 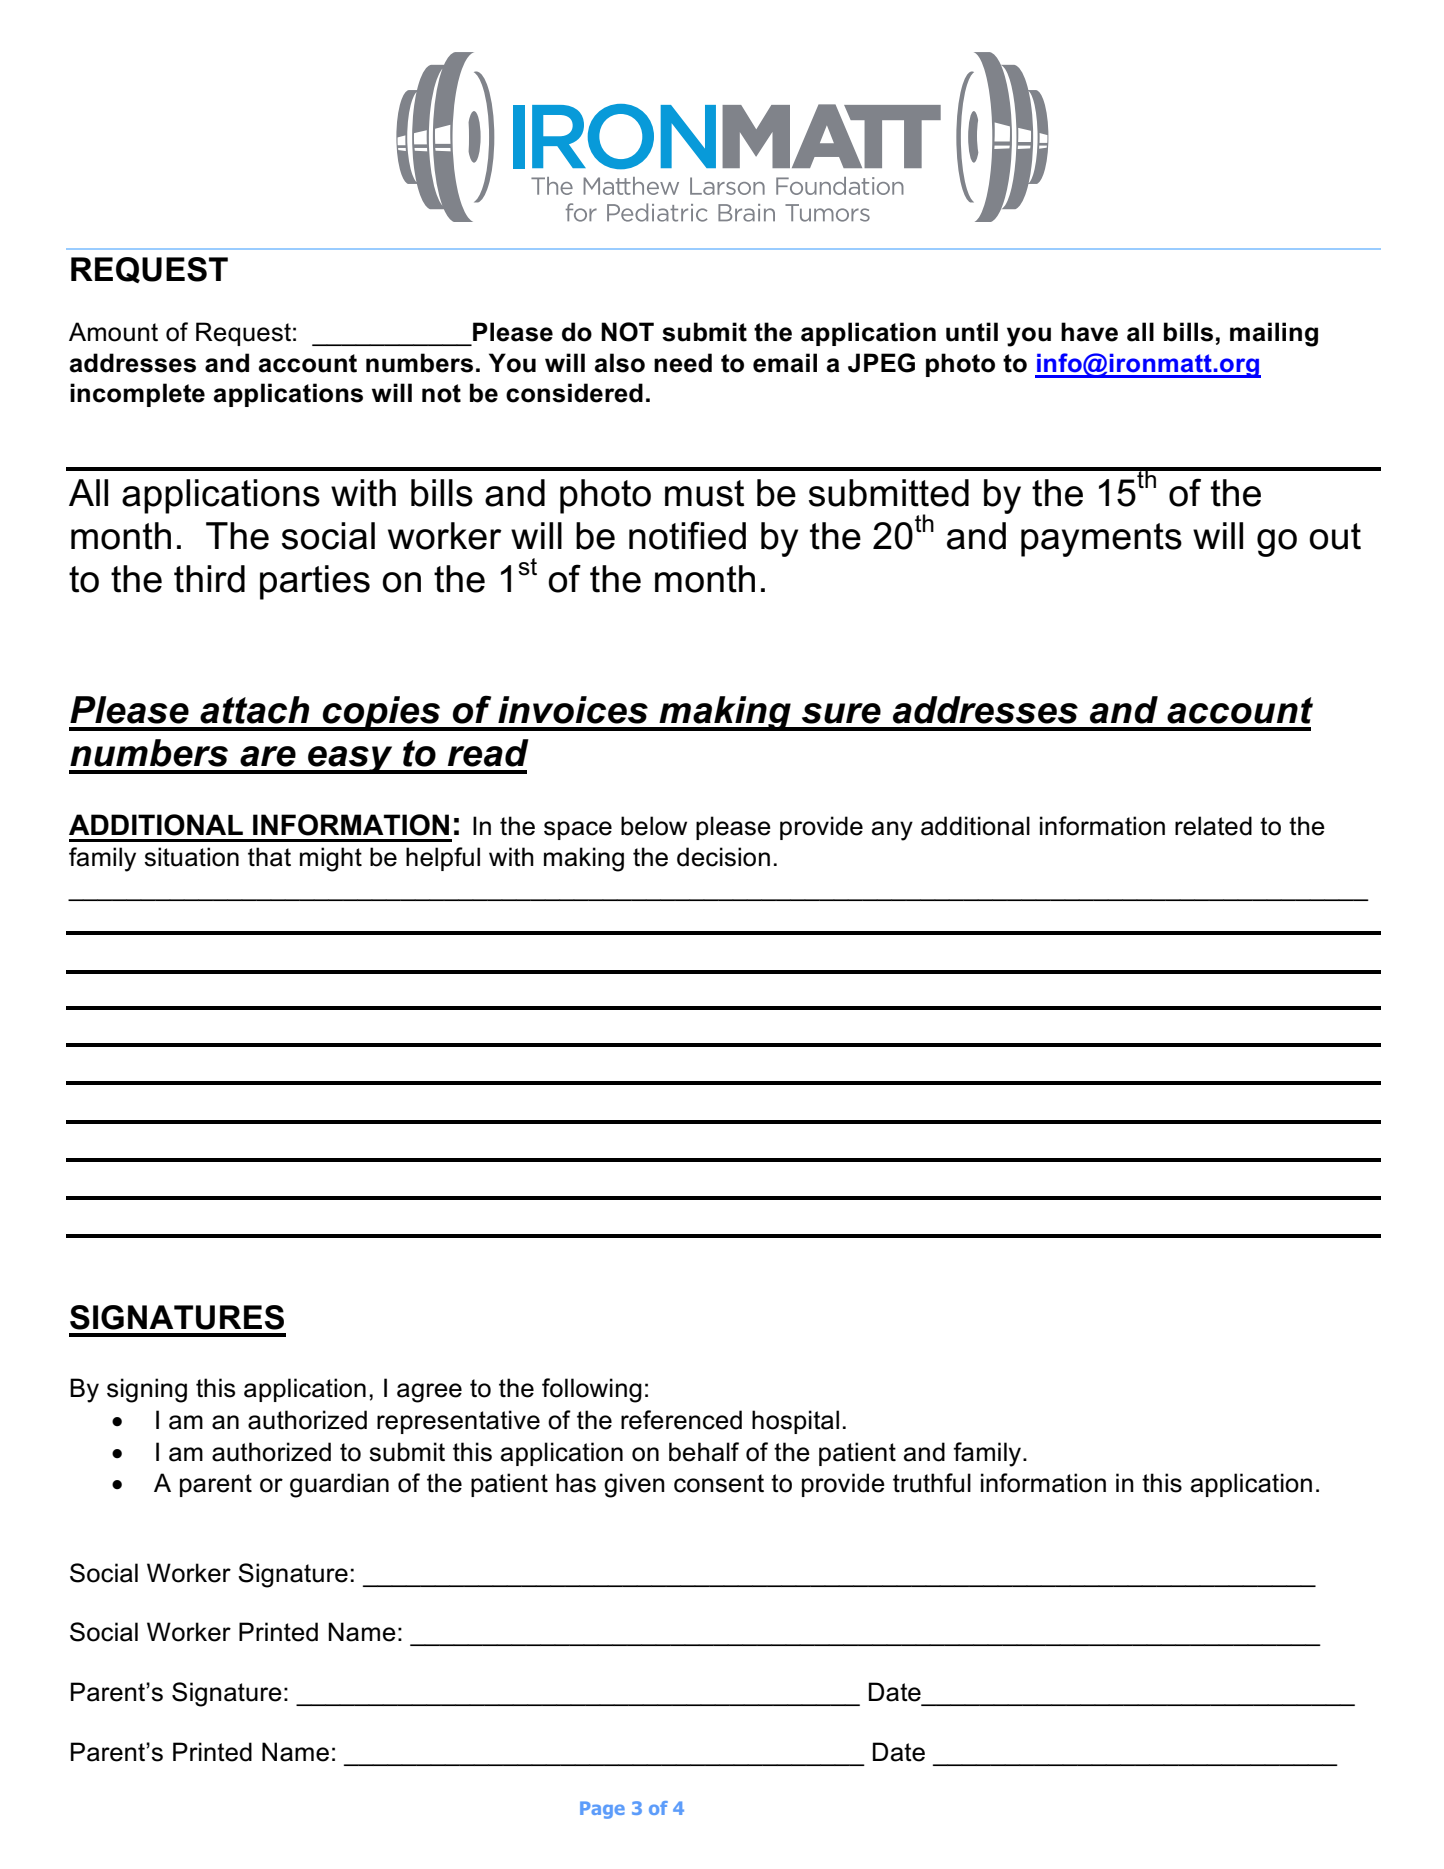 What do you see at coordinates (841, 713) in the screenshot?
I see `sure` at bounding box center [841, 713].
